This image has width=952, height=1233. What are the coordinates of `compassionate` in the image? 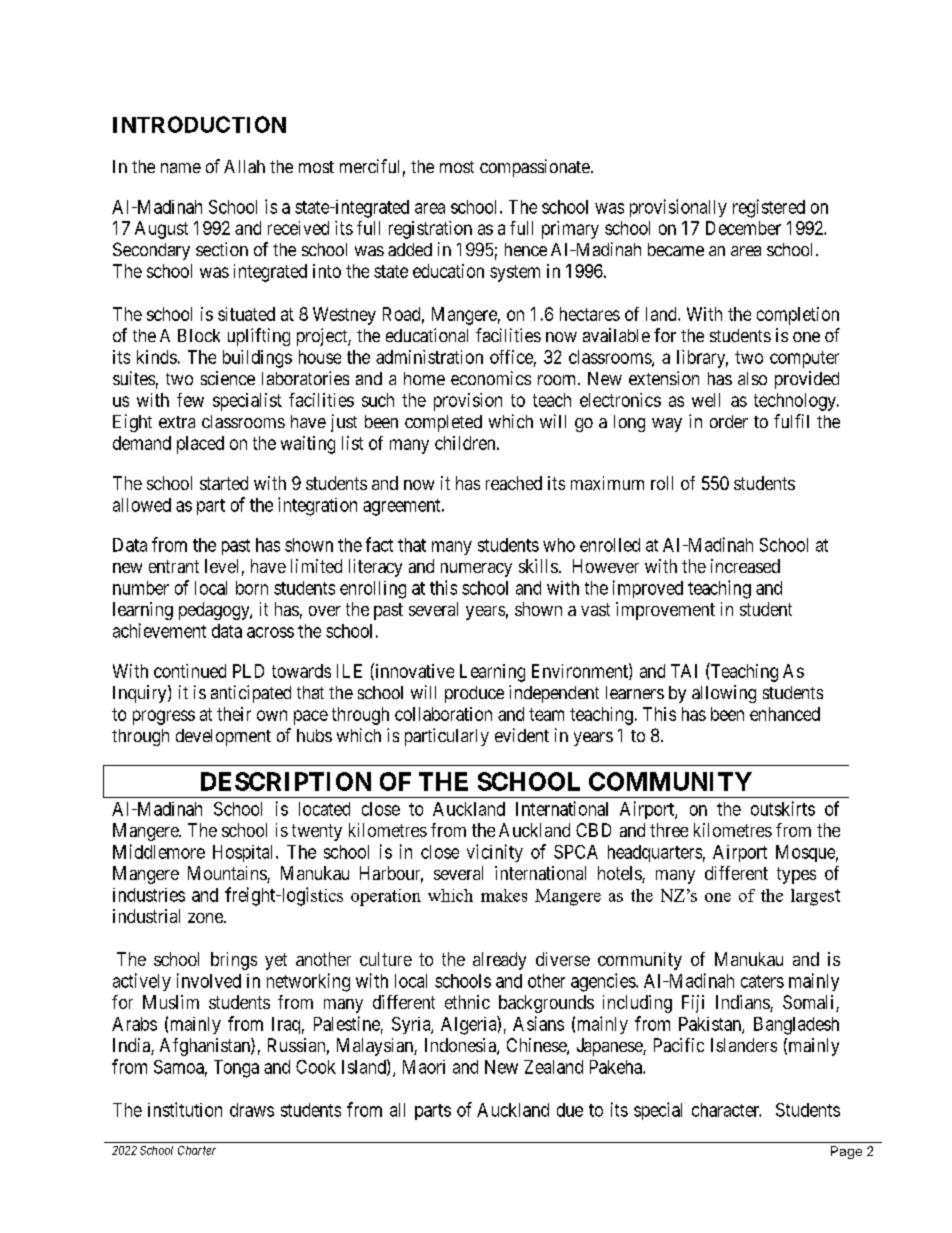 It's located at (535, 168).
